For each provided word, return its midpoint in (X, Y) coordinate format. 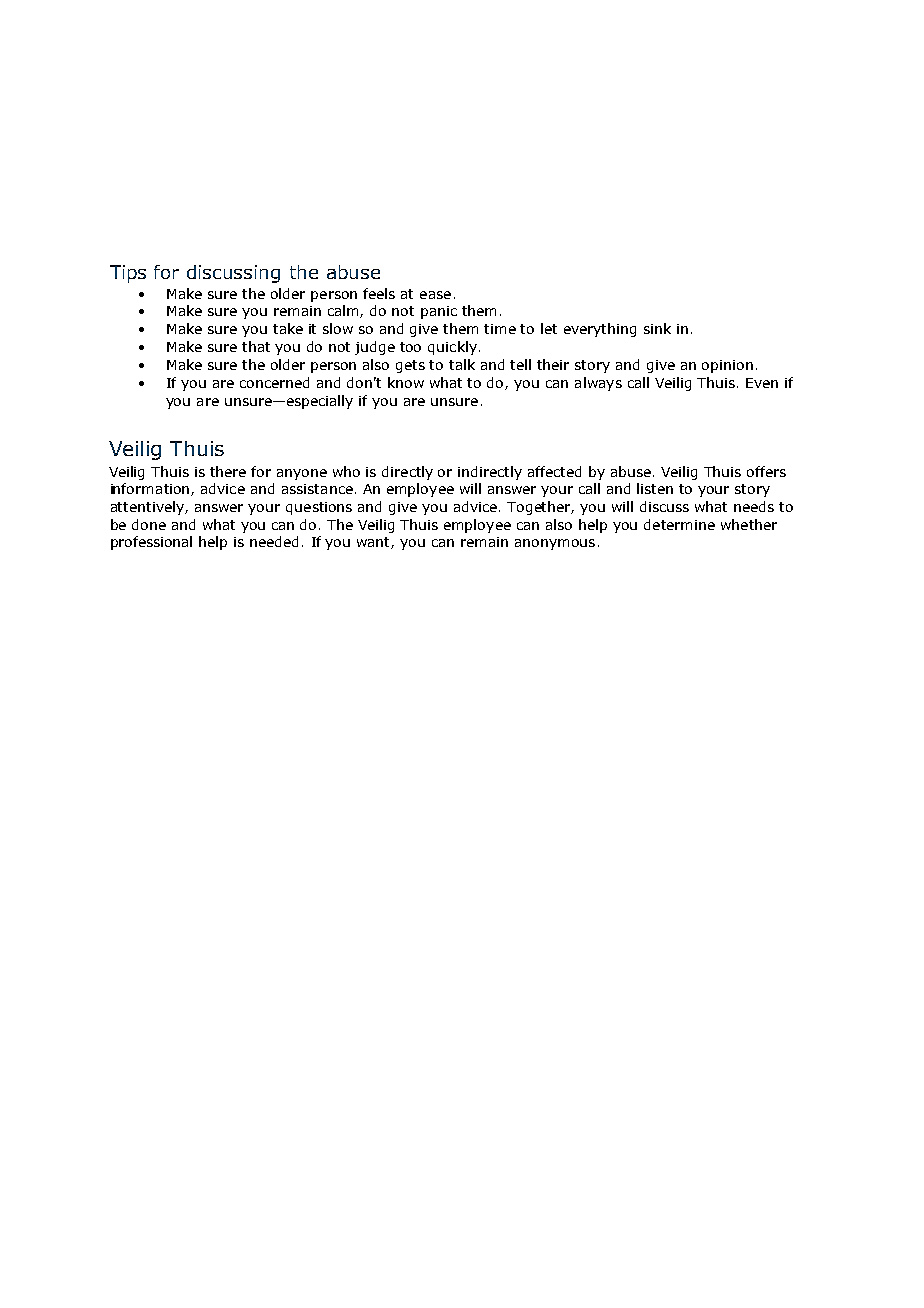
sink (657, 328)
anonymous (555, 544)
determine (679, 524)
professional (151, 543)
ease (435, 295)
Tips (128, 274)
